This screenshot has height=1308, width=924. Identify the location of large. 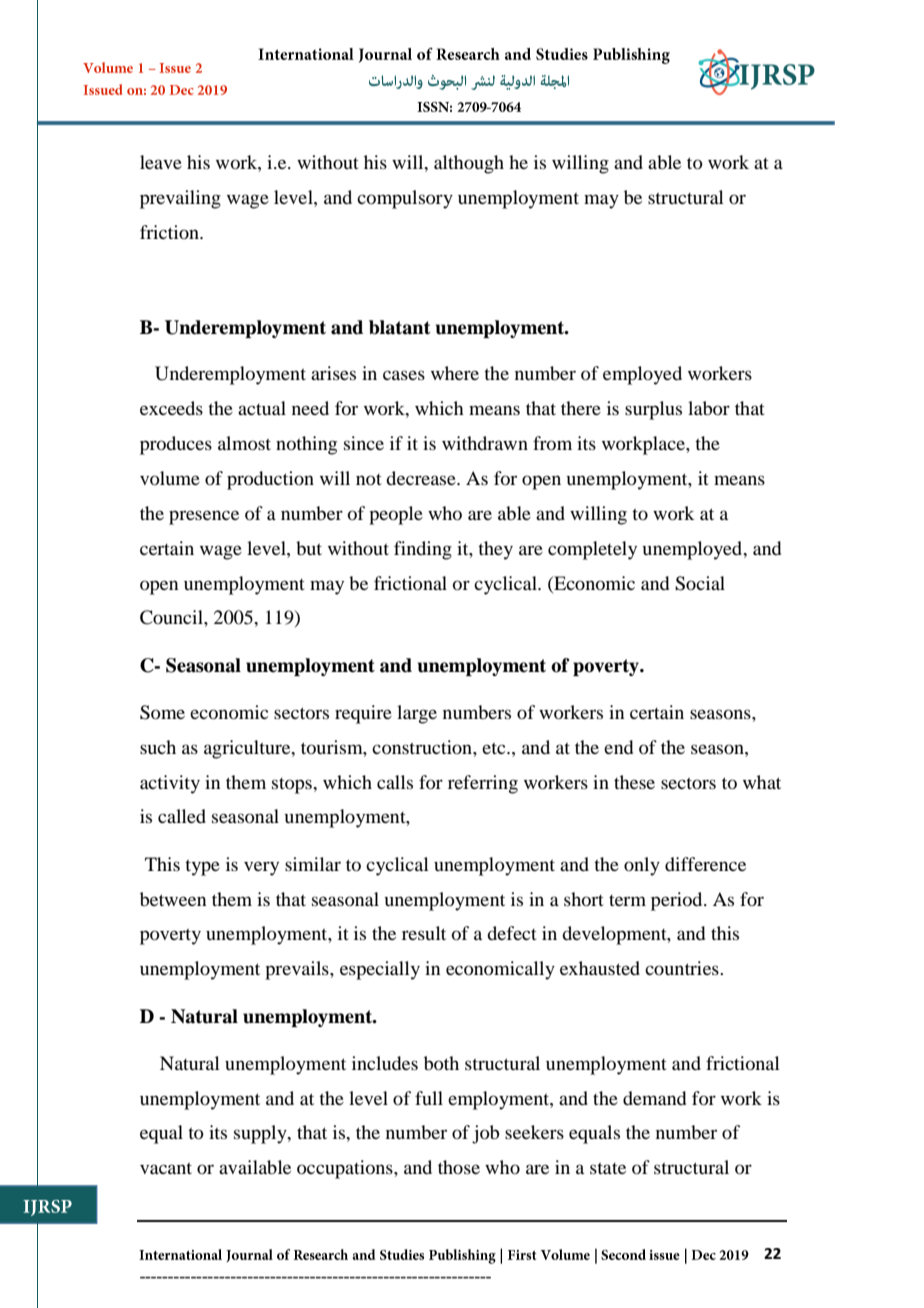
(417, 714).
